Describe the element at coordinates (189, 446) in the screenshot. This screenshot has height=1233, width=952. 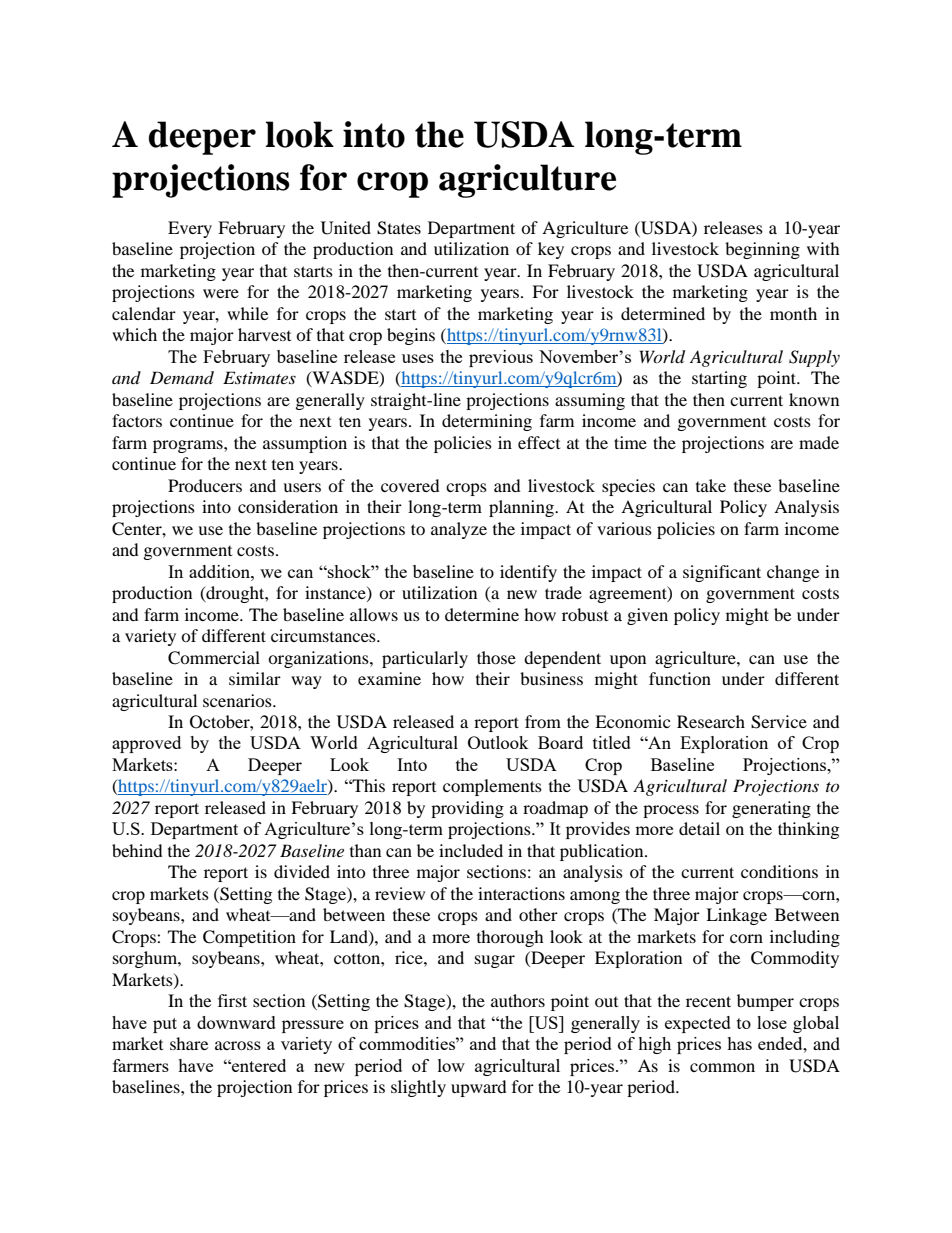
I see `programs` at that location.
